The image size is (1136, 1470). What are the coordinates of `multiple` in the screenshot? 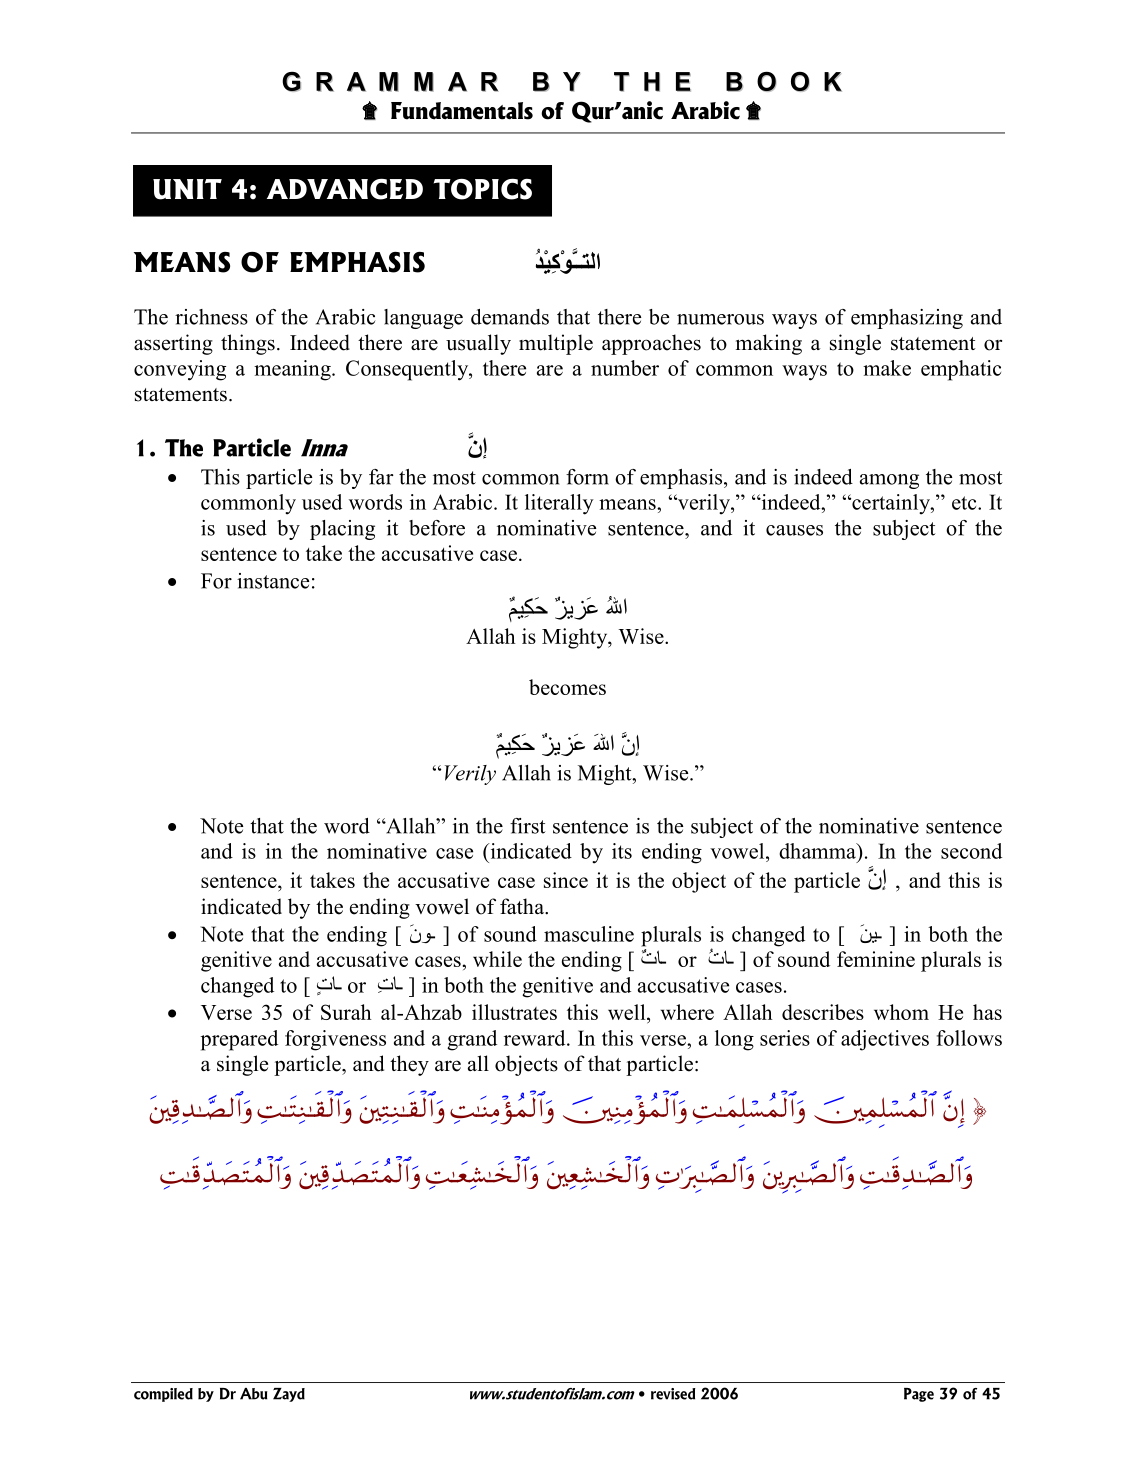 It's located at (556, 344).
